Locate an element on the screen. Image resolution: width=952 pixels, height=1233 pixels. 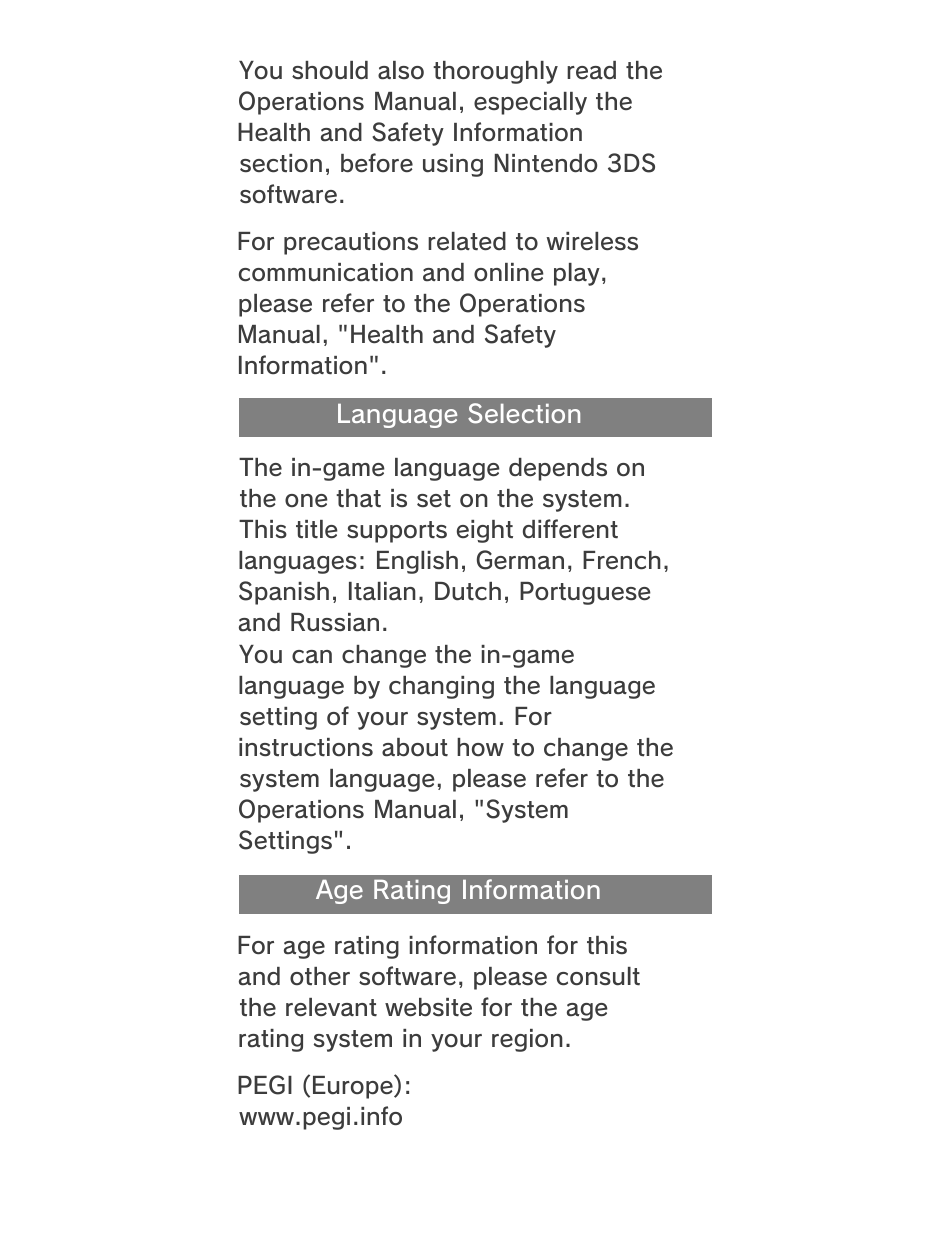
how is located at coordinates (480, 747).
